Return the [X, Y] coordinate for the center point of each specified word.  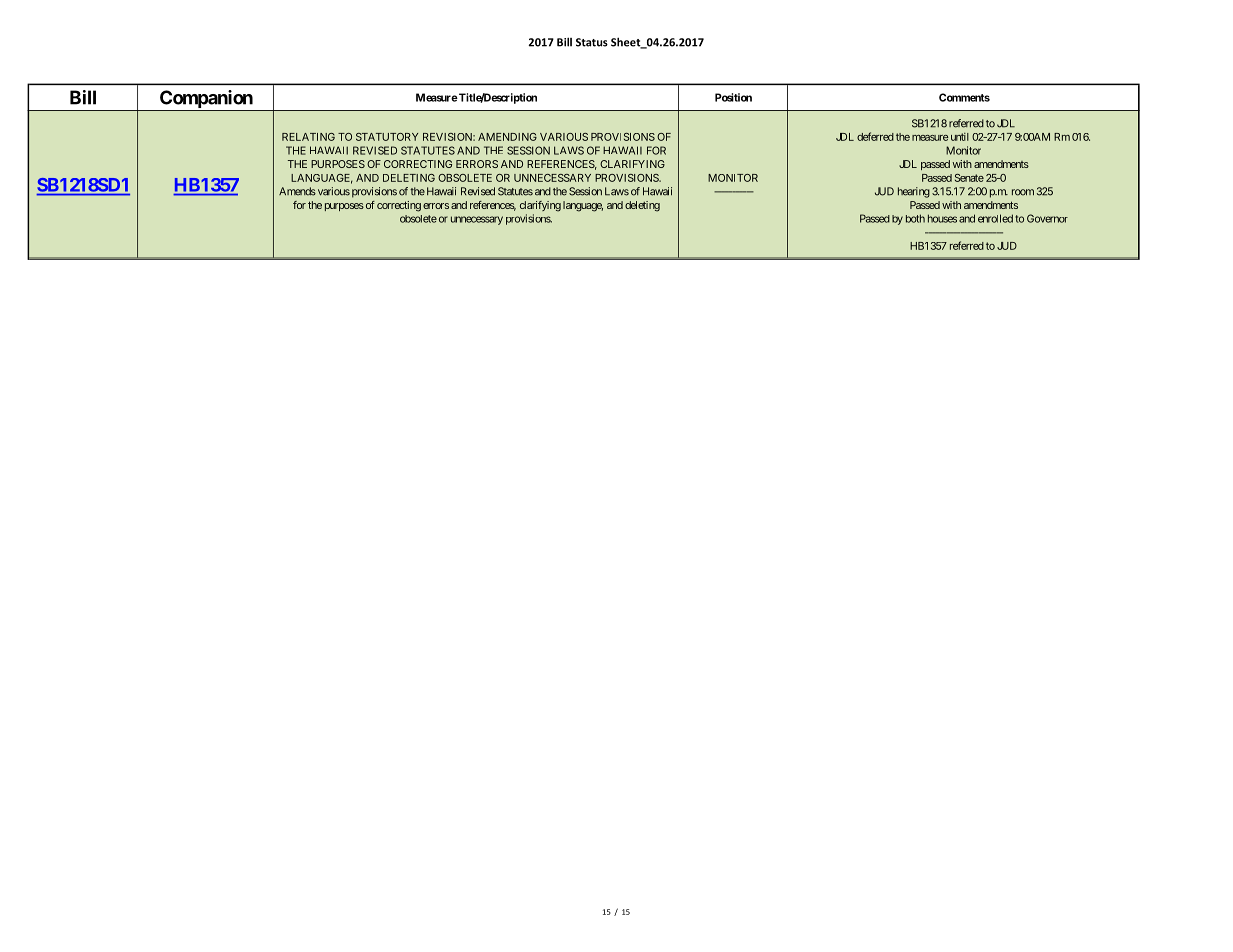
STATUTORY [387, 137]
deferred [875, 136]
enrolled [995, 218]
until [958, 137]
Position [733, 97]
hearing [914, 192]
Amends [297, 191]
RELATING [308, 137]
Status [592, 42]
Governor [1047, 218]
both [915, 218]
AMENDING [507, 137]
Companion [206, 100]
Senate [969, 178]
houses [942, 218]
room [1023, 192]
